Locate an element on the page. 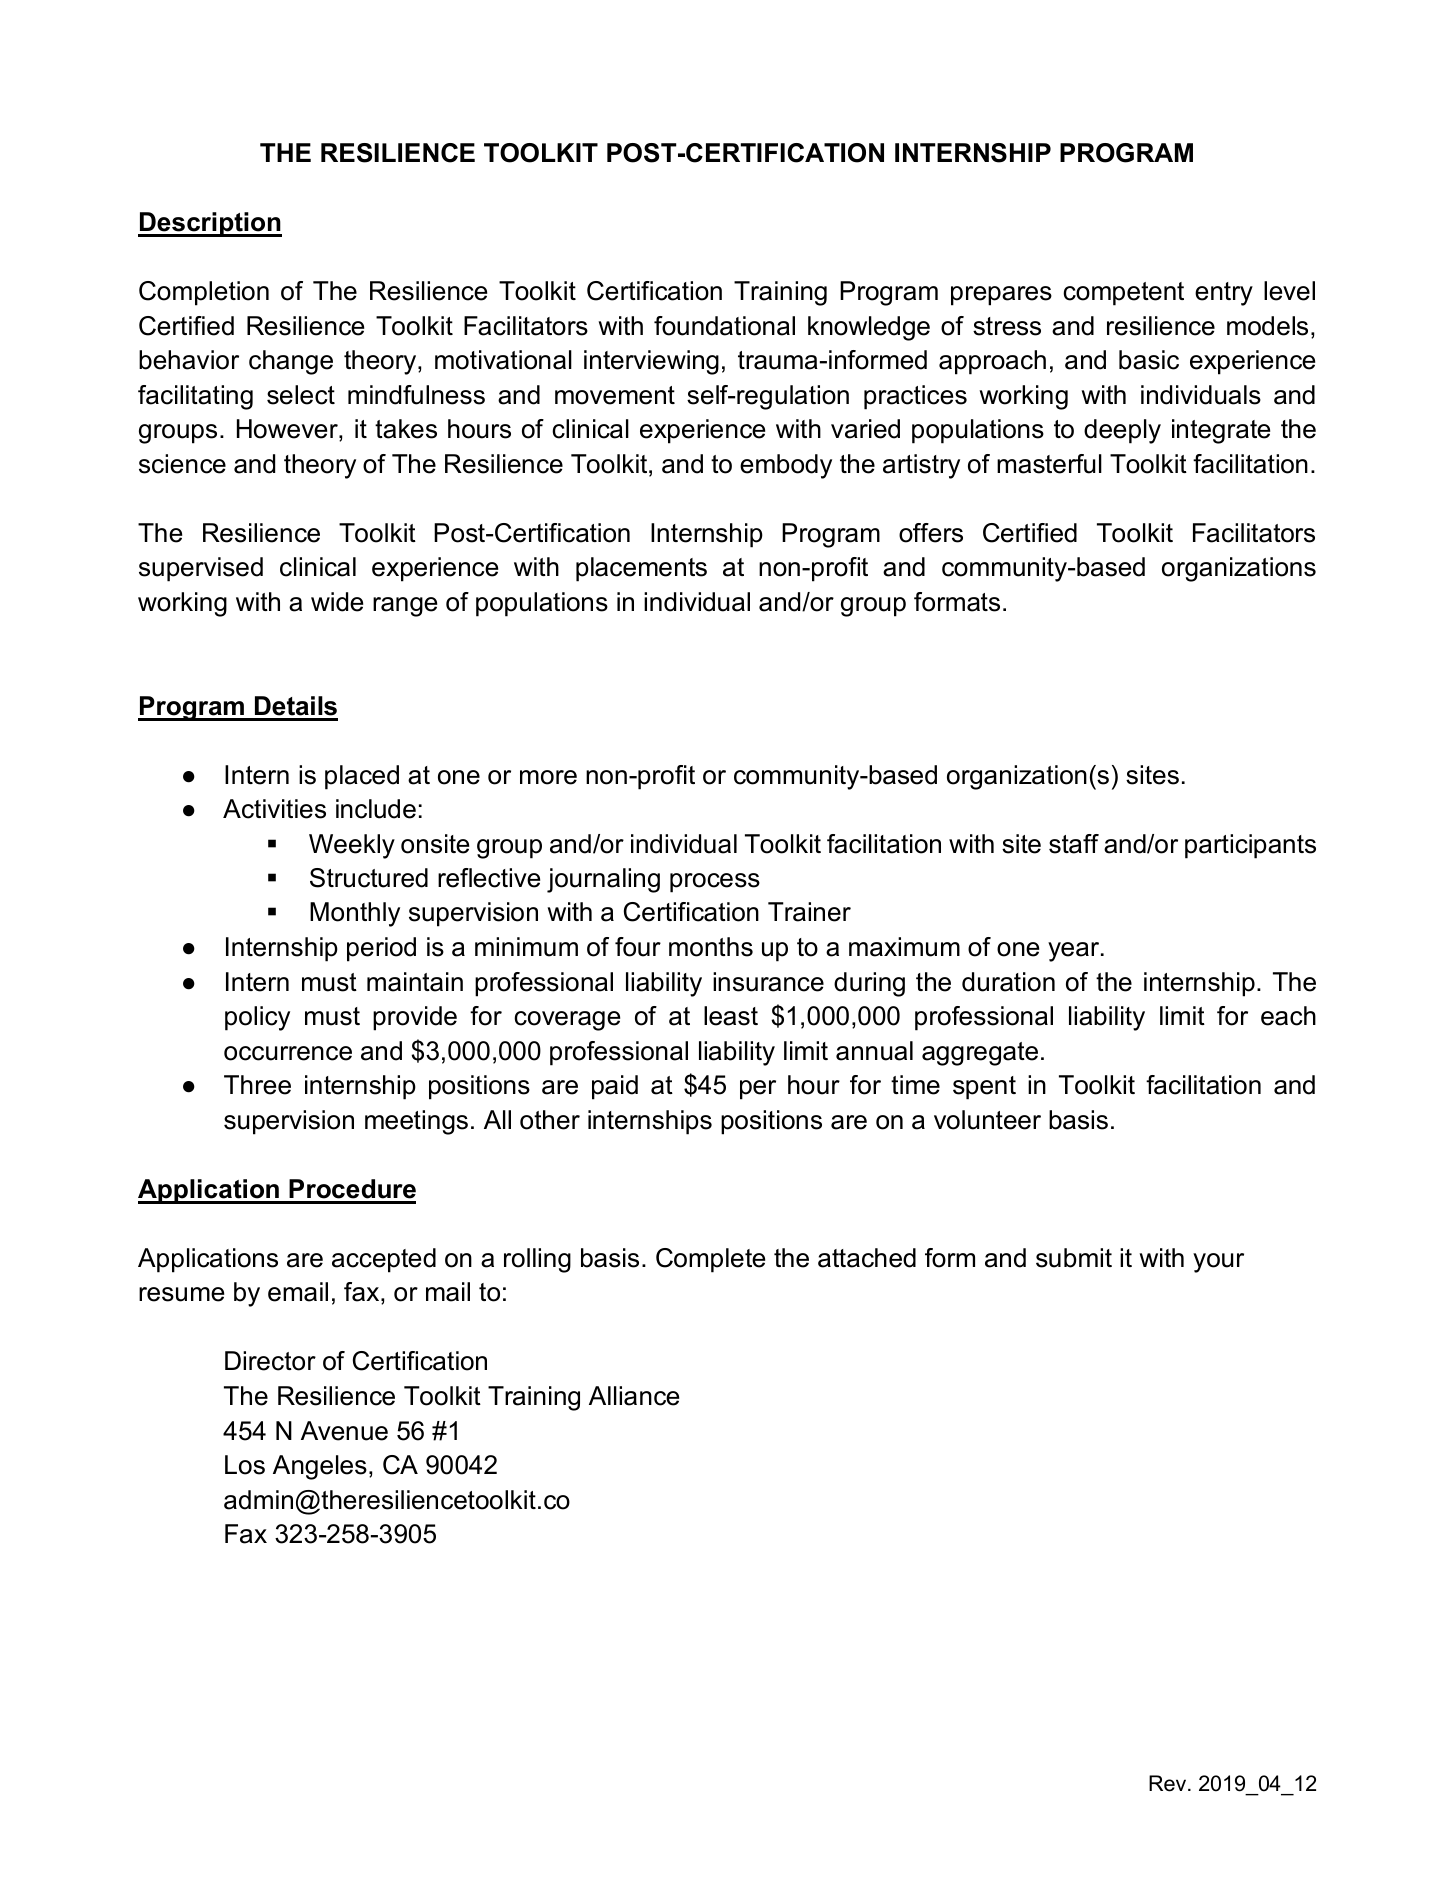 This image has height=1880, width=1452. Alliance is located at coordinates (634, 1396).
